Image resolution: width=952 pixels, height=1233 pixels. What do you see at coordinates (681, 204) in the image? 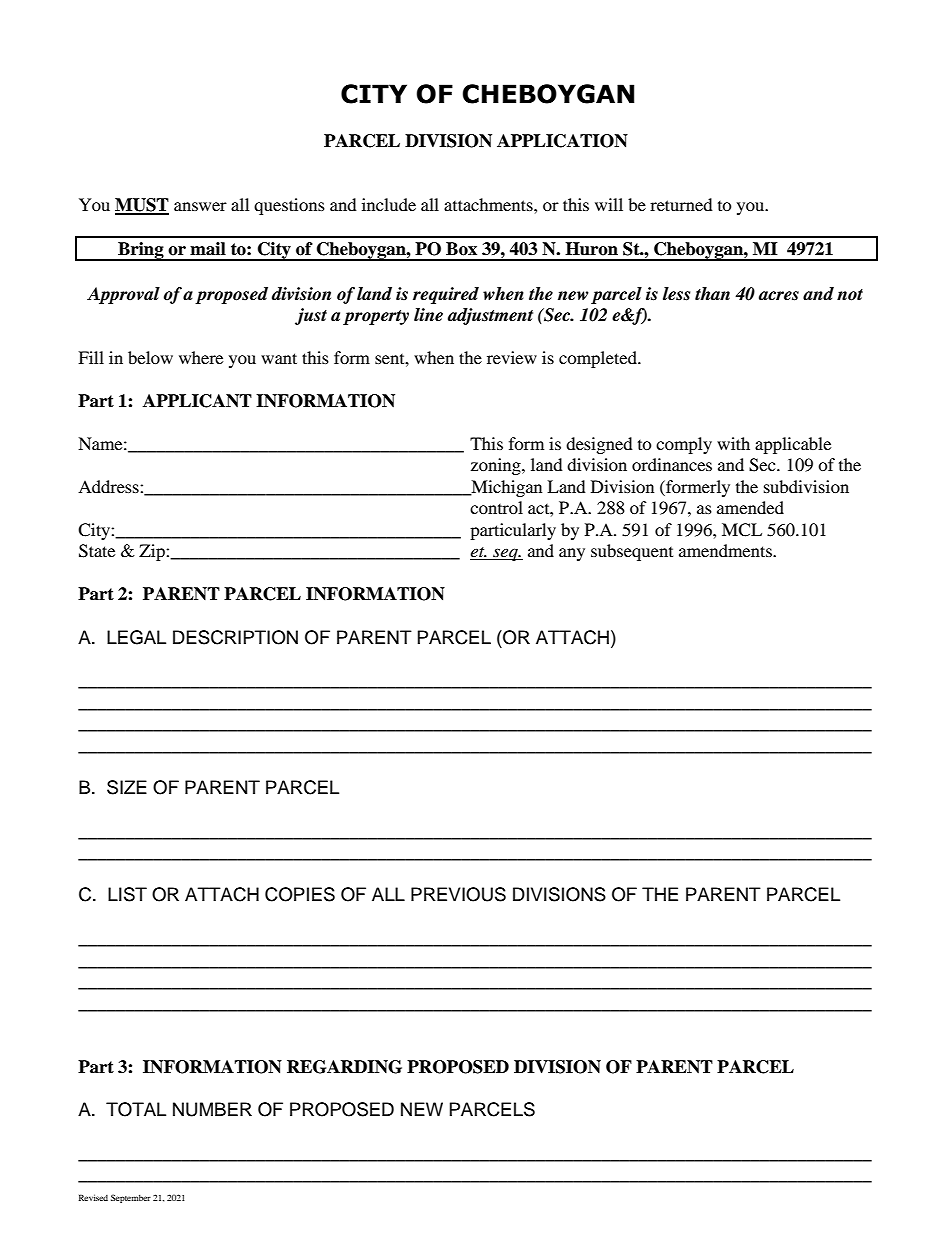
I see `returned` at bounding box center [681, 204].
